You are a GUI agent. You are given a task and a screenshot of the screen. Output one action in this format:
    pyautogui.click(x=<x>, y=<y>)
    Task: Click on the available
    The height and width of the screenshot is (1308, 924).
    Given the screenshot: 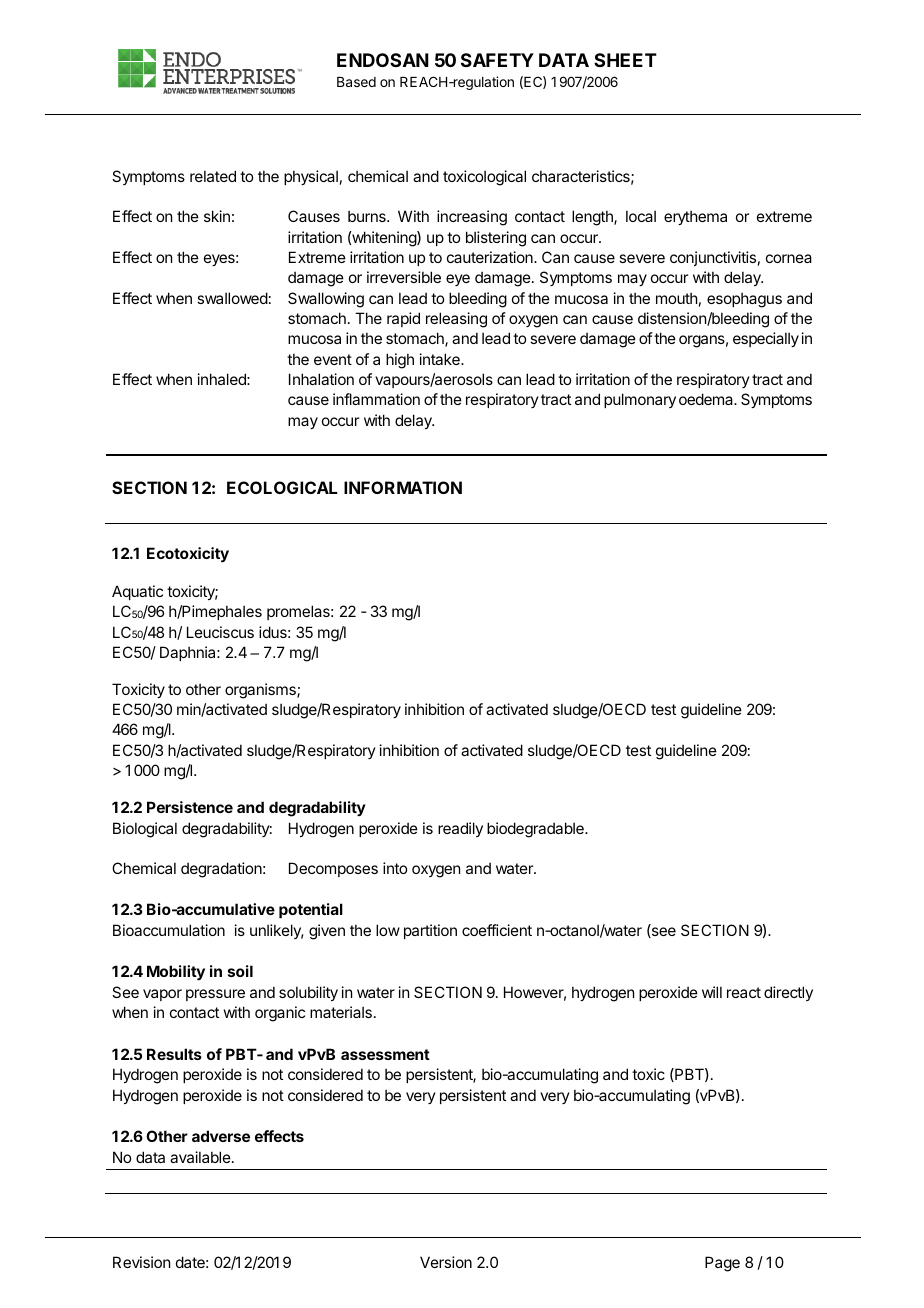 What is the action you would take?
    pyautogui.click(x=201, y=1157)
